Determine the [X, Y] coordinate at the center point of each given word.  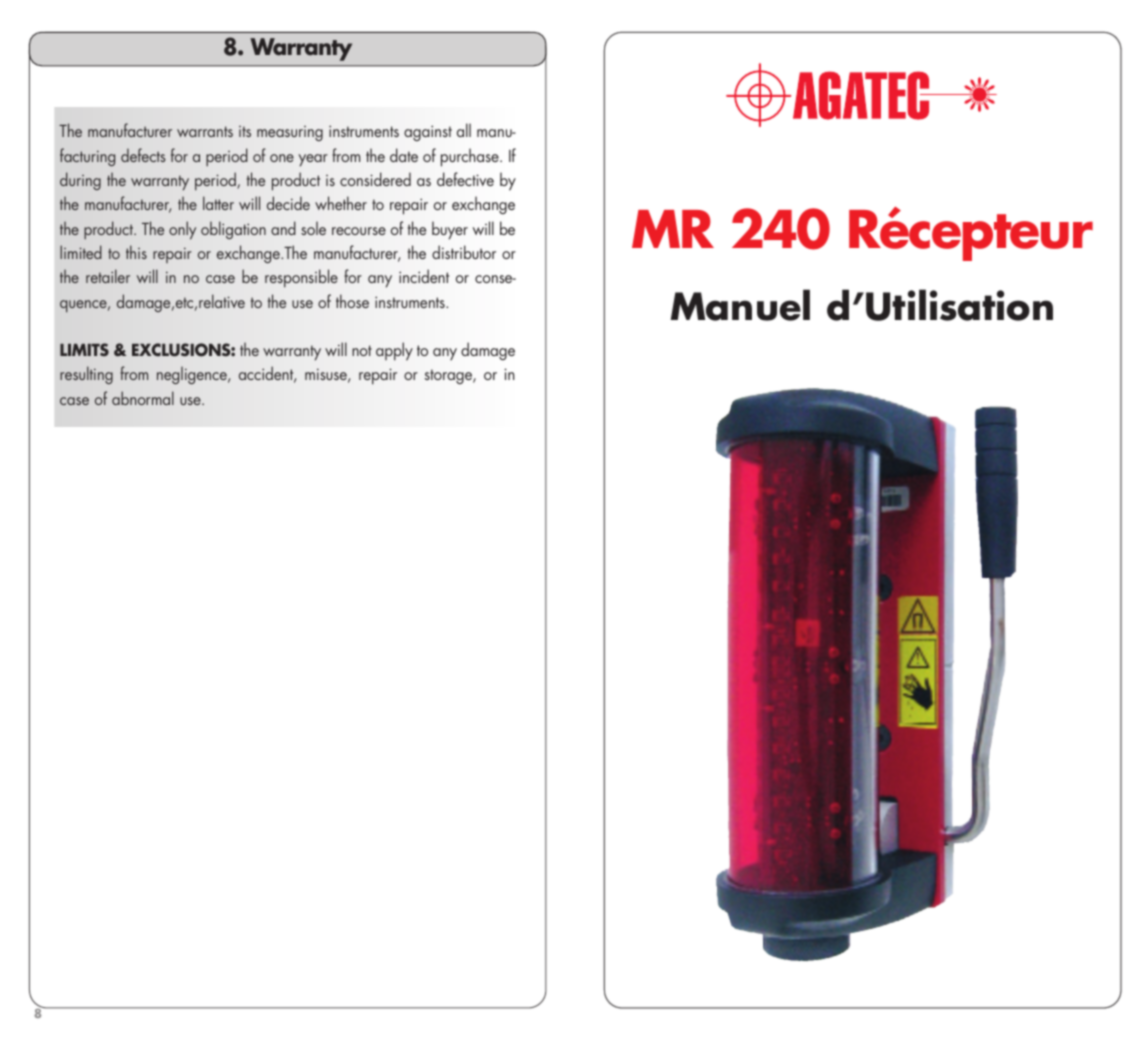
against [428, 133]
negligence [193, 375]
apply [394, 351]
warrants [205, 131]
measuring [290, 133]
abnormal [143, 398]
